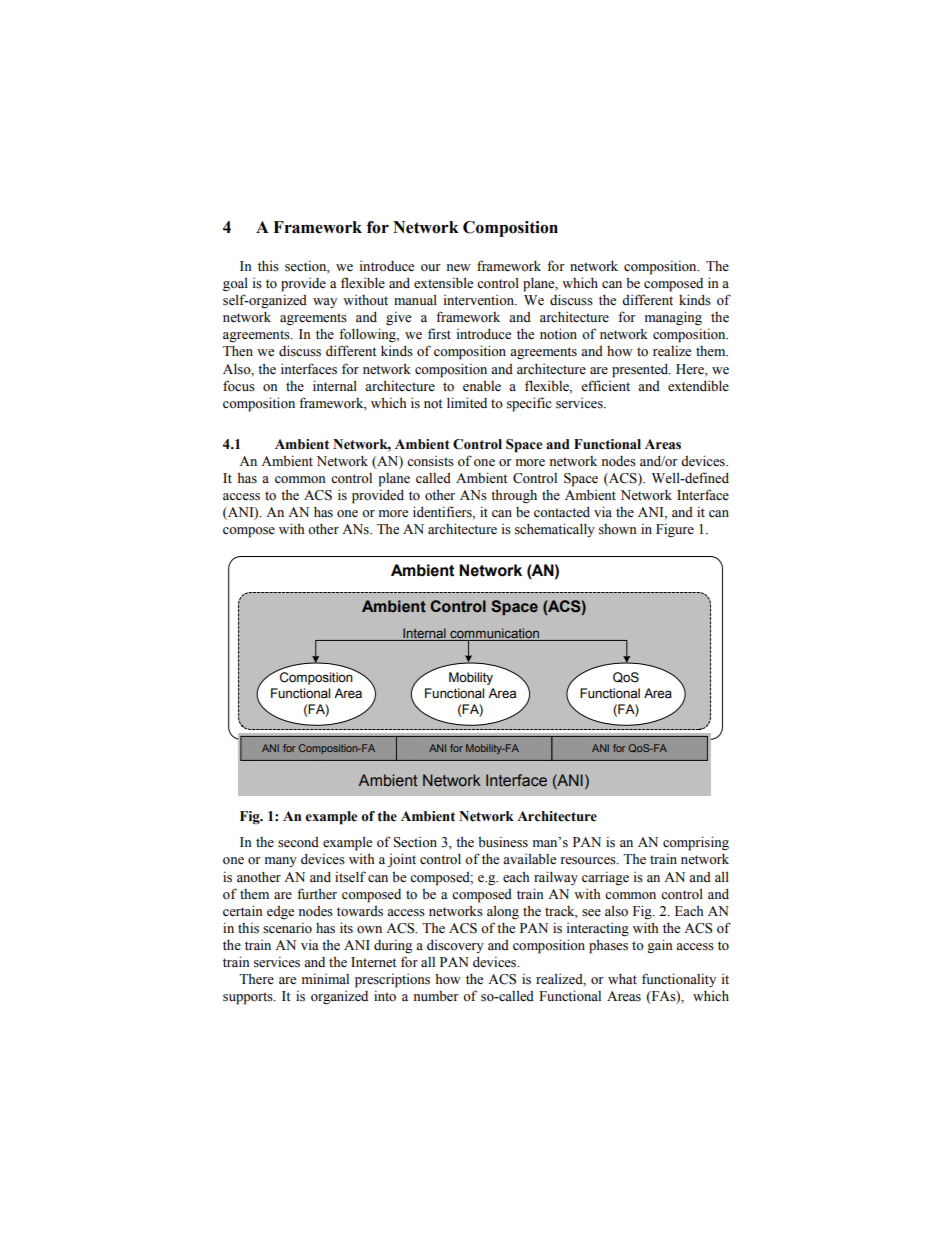  What do you see at coordinates (436, 996) in the image?
I see `number` at bounding box center [436, 996].
